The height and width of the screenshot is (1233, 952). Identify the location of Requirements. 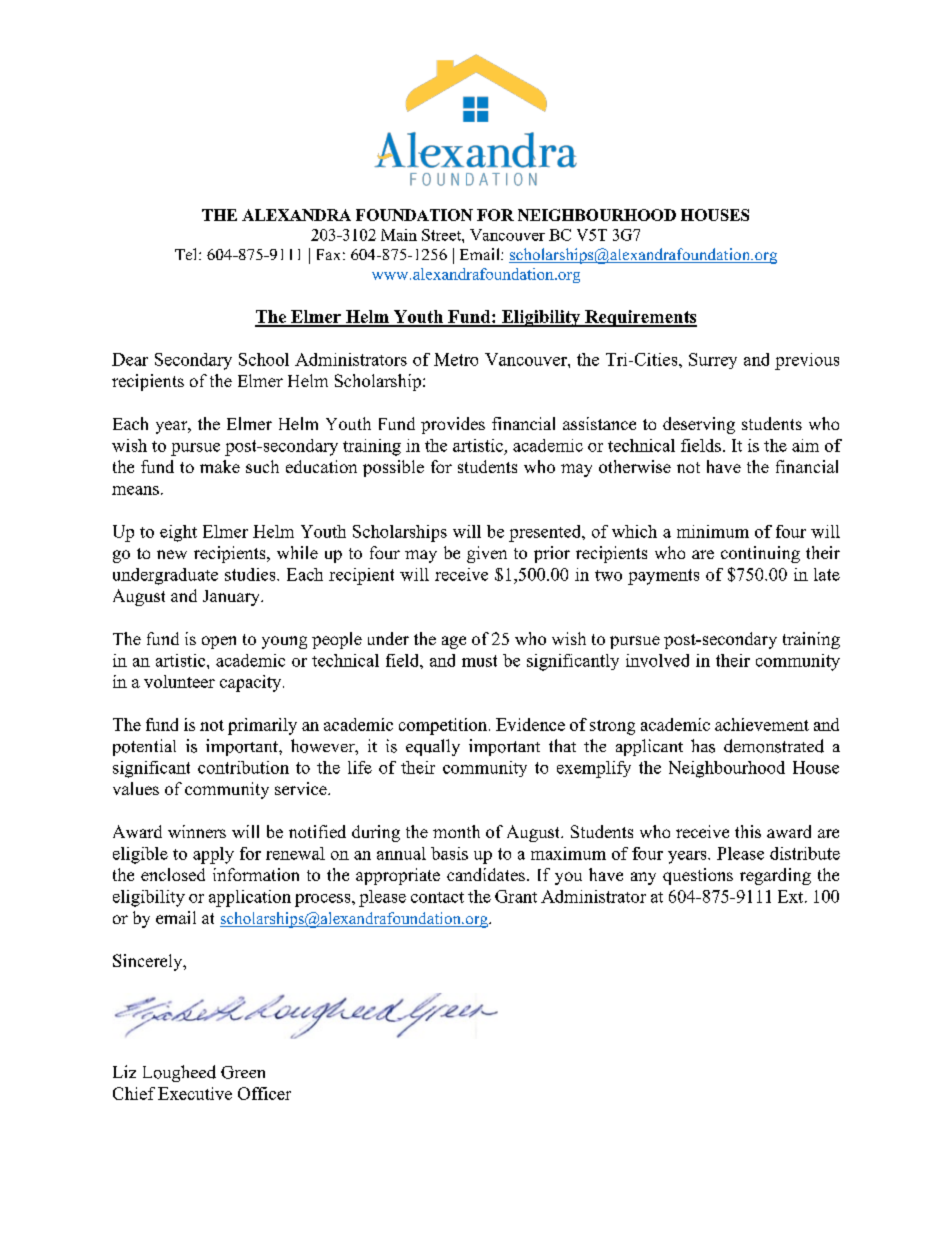
(640, 318).
